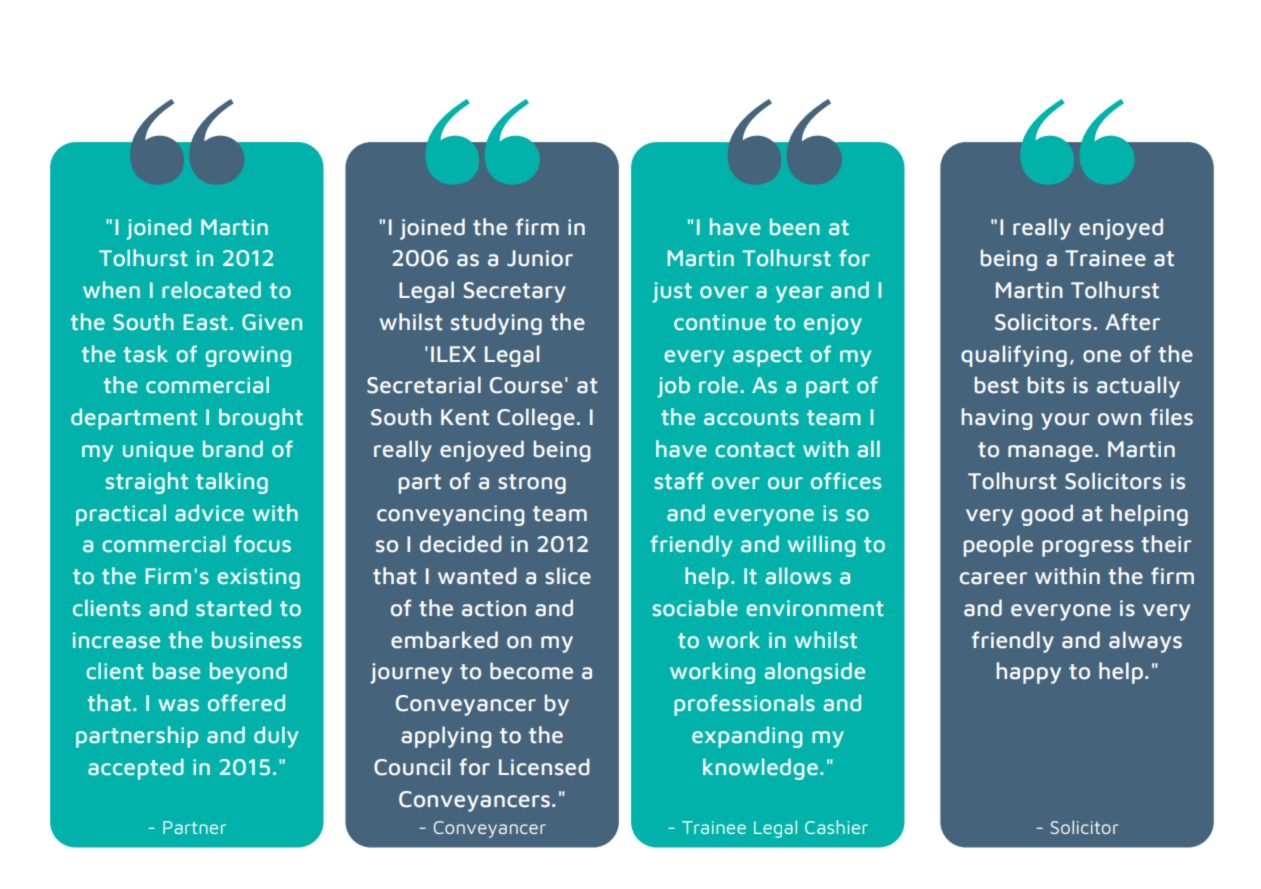 Image resolution: width=1261 pixels, height=889 pixels. Describe the element at coordinates (993, 578) in the screenshot. I see `career` at that location.
